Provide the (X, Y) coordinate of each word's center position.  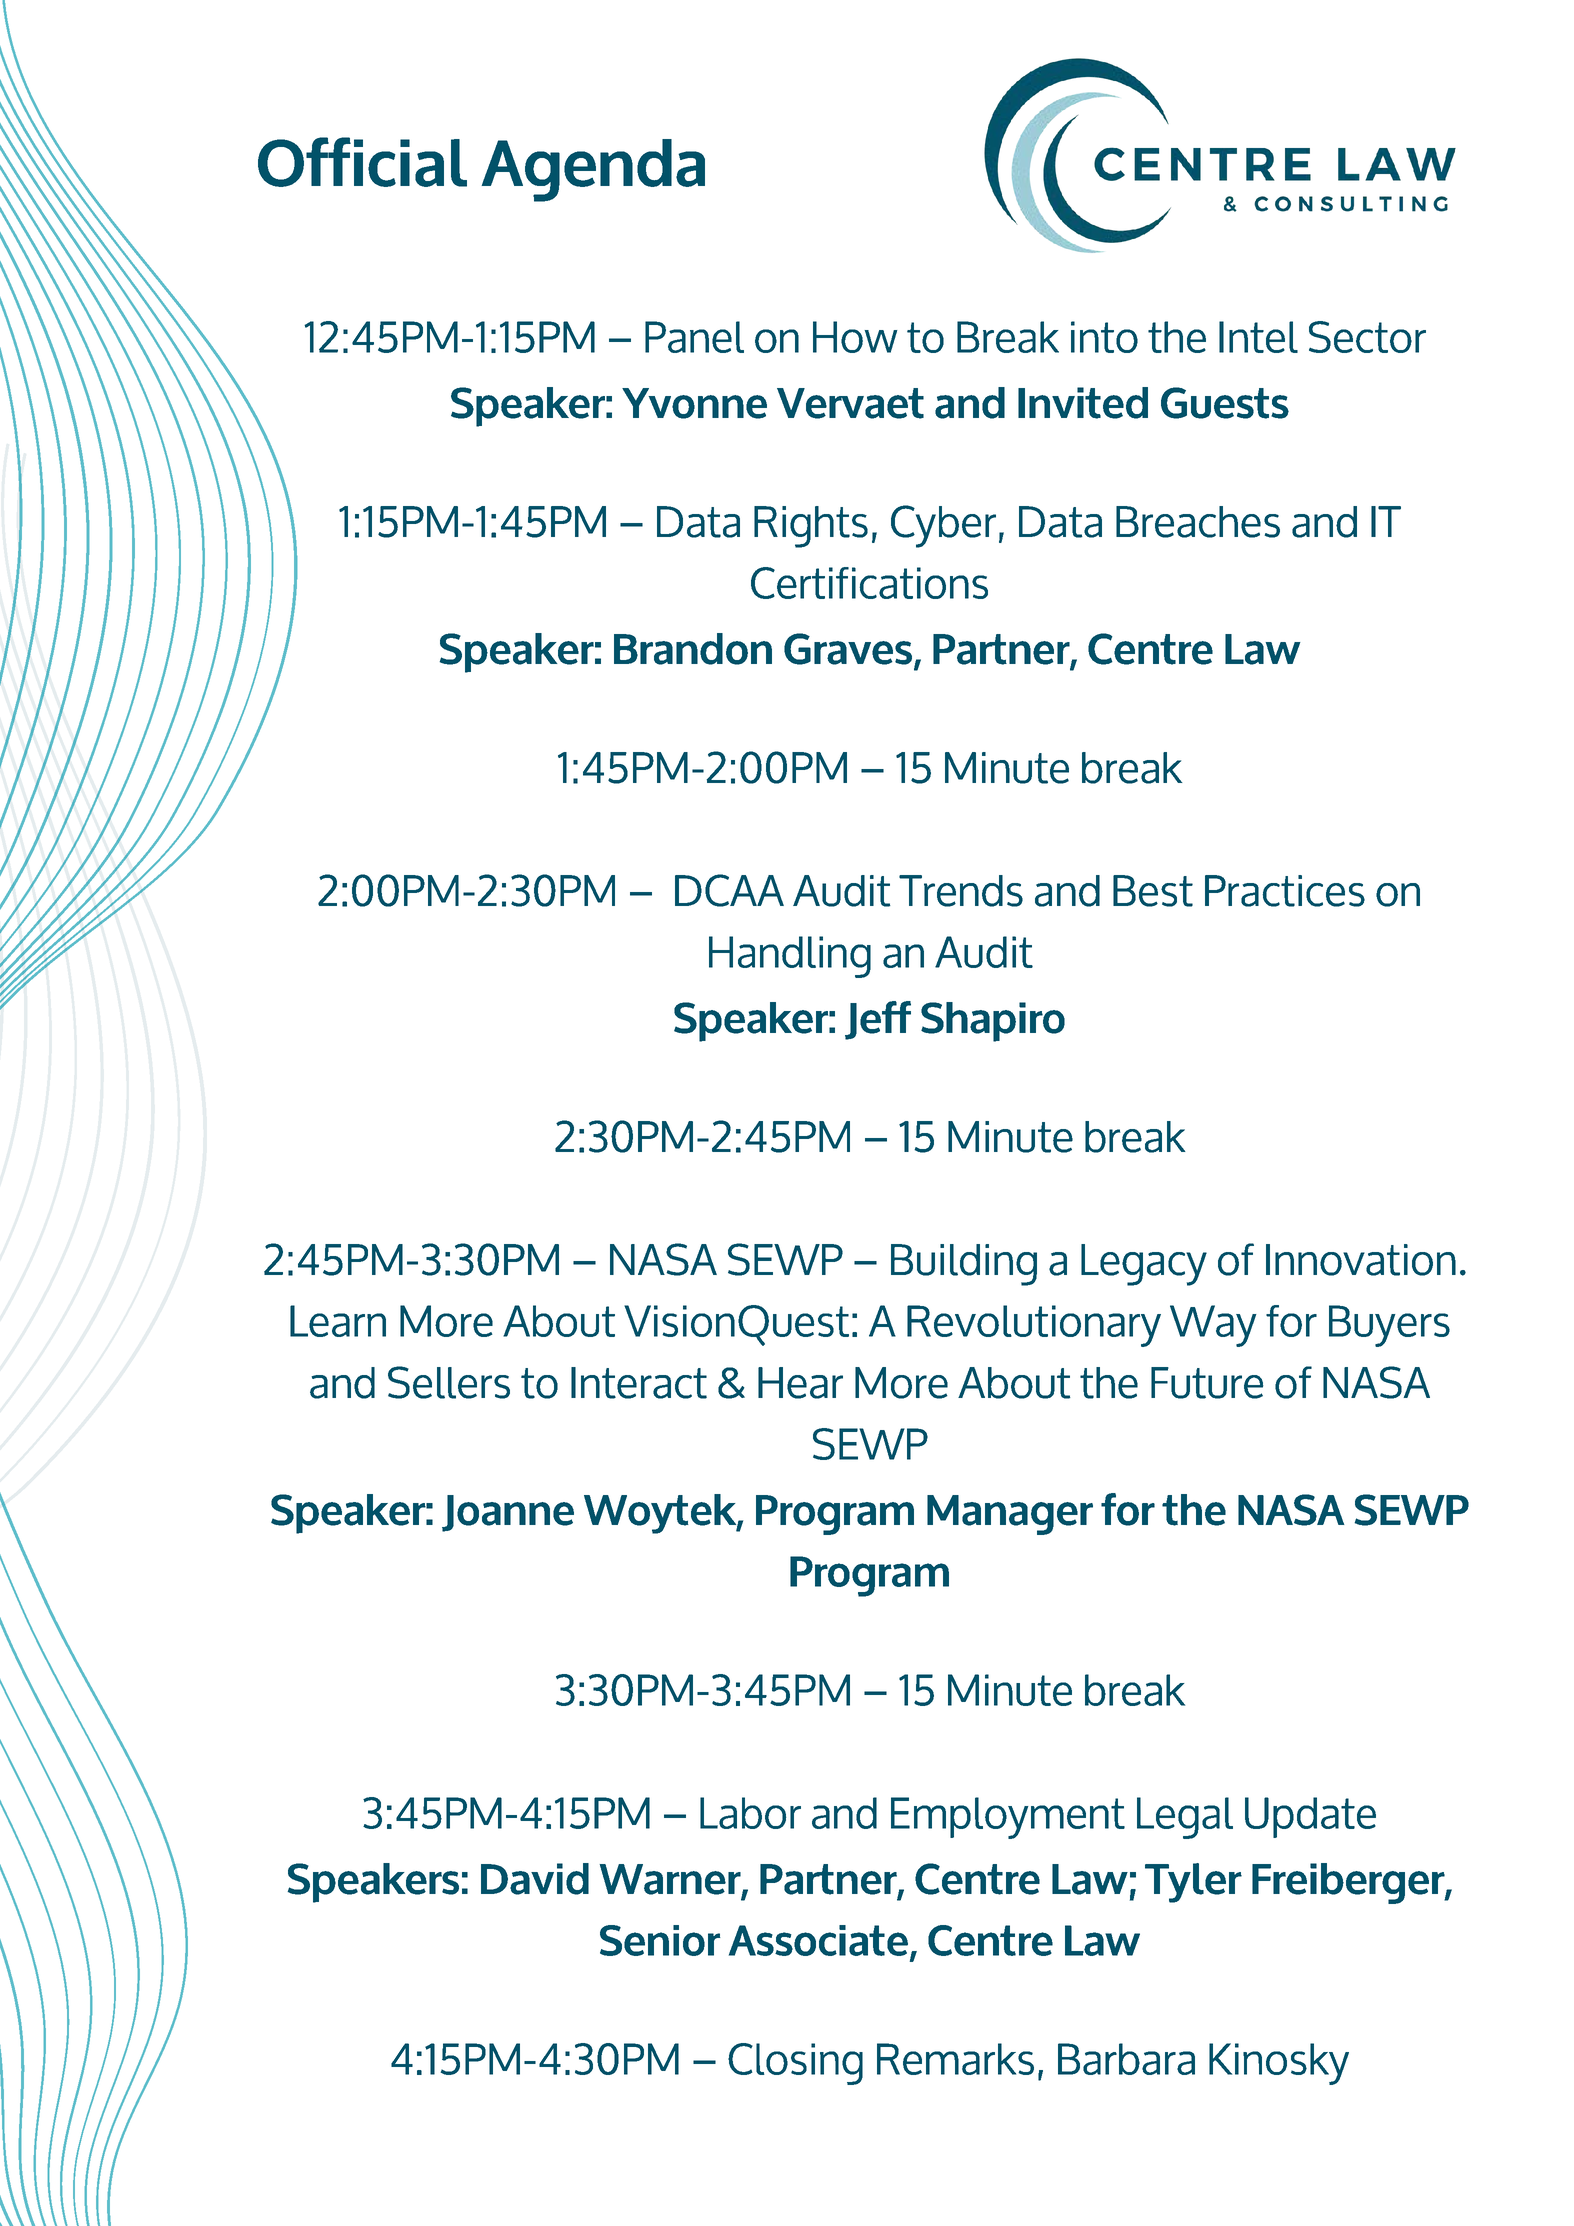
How (855, 337)
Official (362, 162)
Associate (818, 1940)
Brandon (693, 649)
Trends (961, 891)
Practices (1285, 891)
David (535, 1879)
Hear (800, 1383)
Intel (1258, 337)
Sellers (449, 1382)
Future (1207, 1383)
